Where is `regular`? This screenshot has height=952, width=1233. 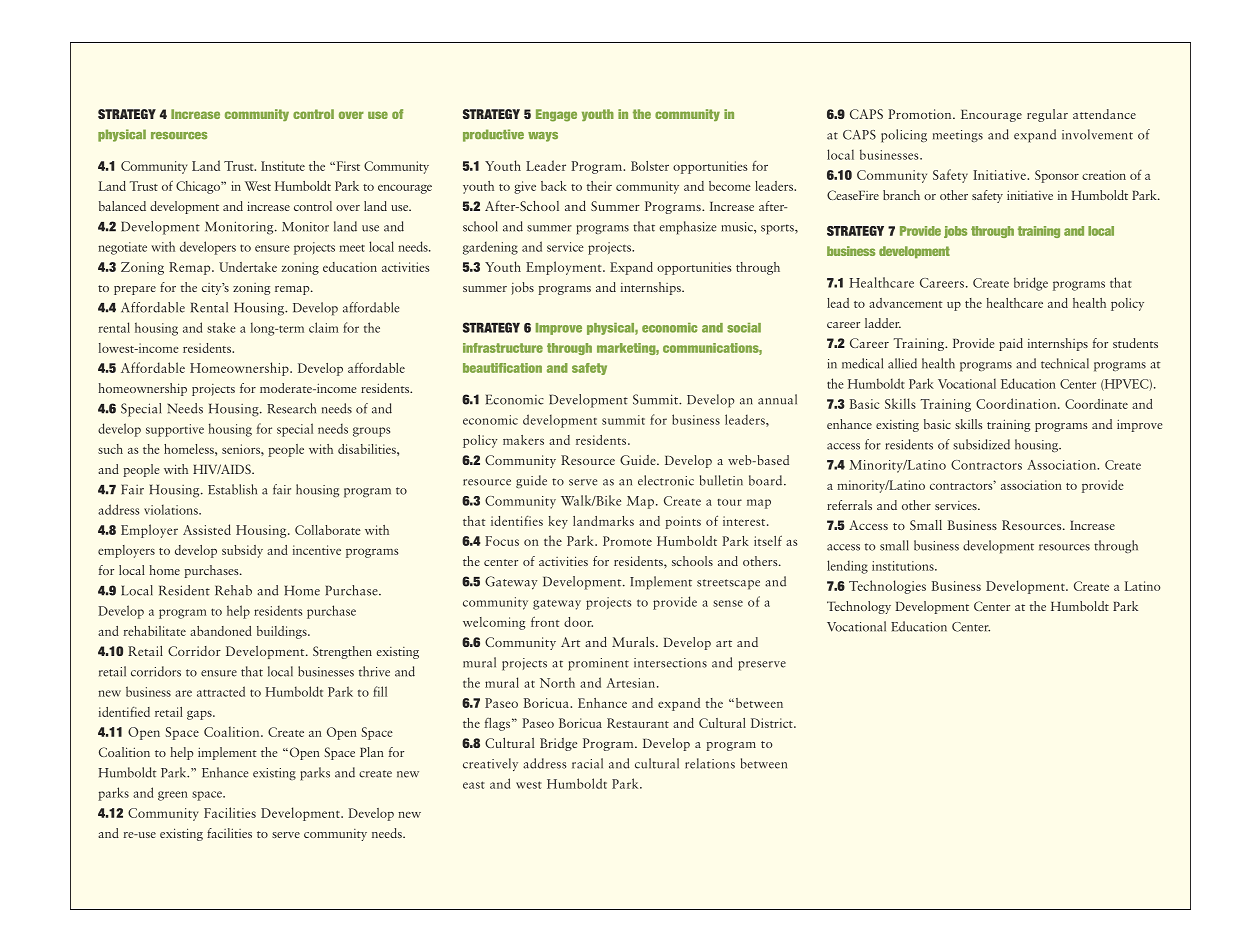 regular is located at coordinates (1047, 115).
